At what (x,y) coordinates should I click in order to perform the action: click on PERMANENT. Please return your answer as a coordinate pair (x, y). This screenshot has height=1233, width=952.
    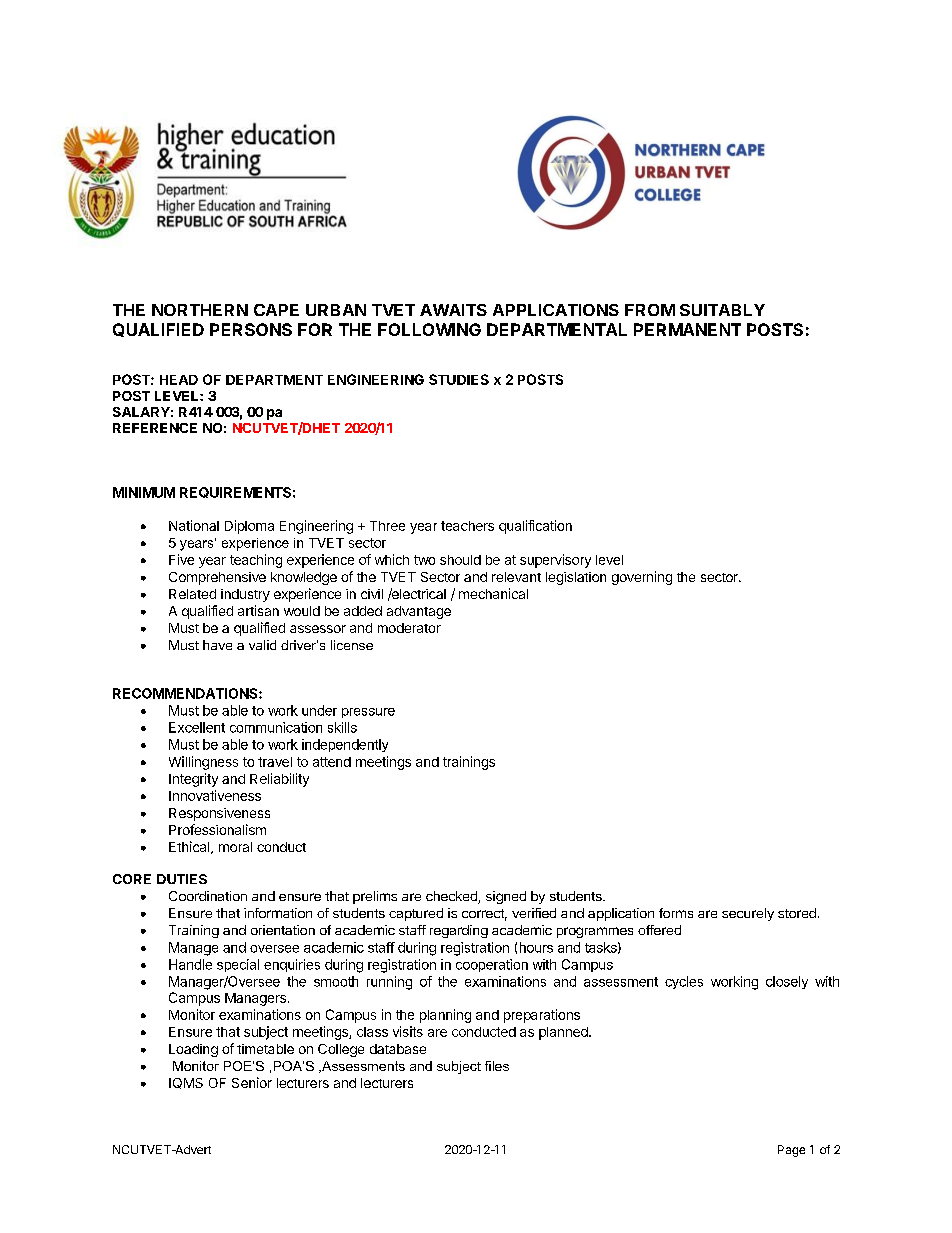
    Looking at the image, I should click on (687, 329).
